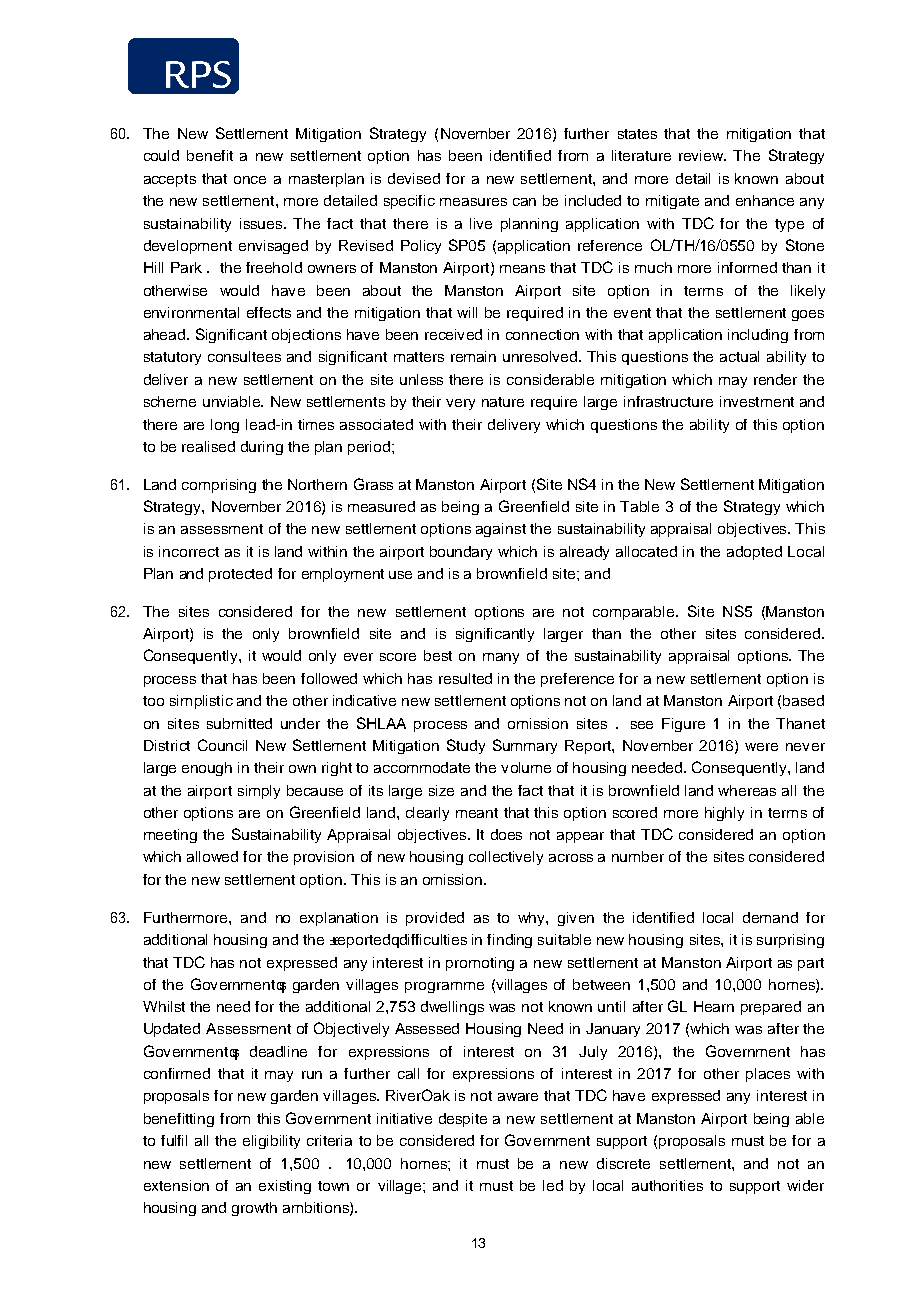  Describe the element at coordinates (466, 746) in the screenshot. I see `Study` at that location.
